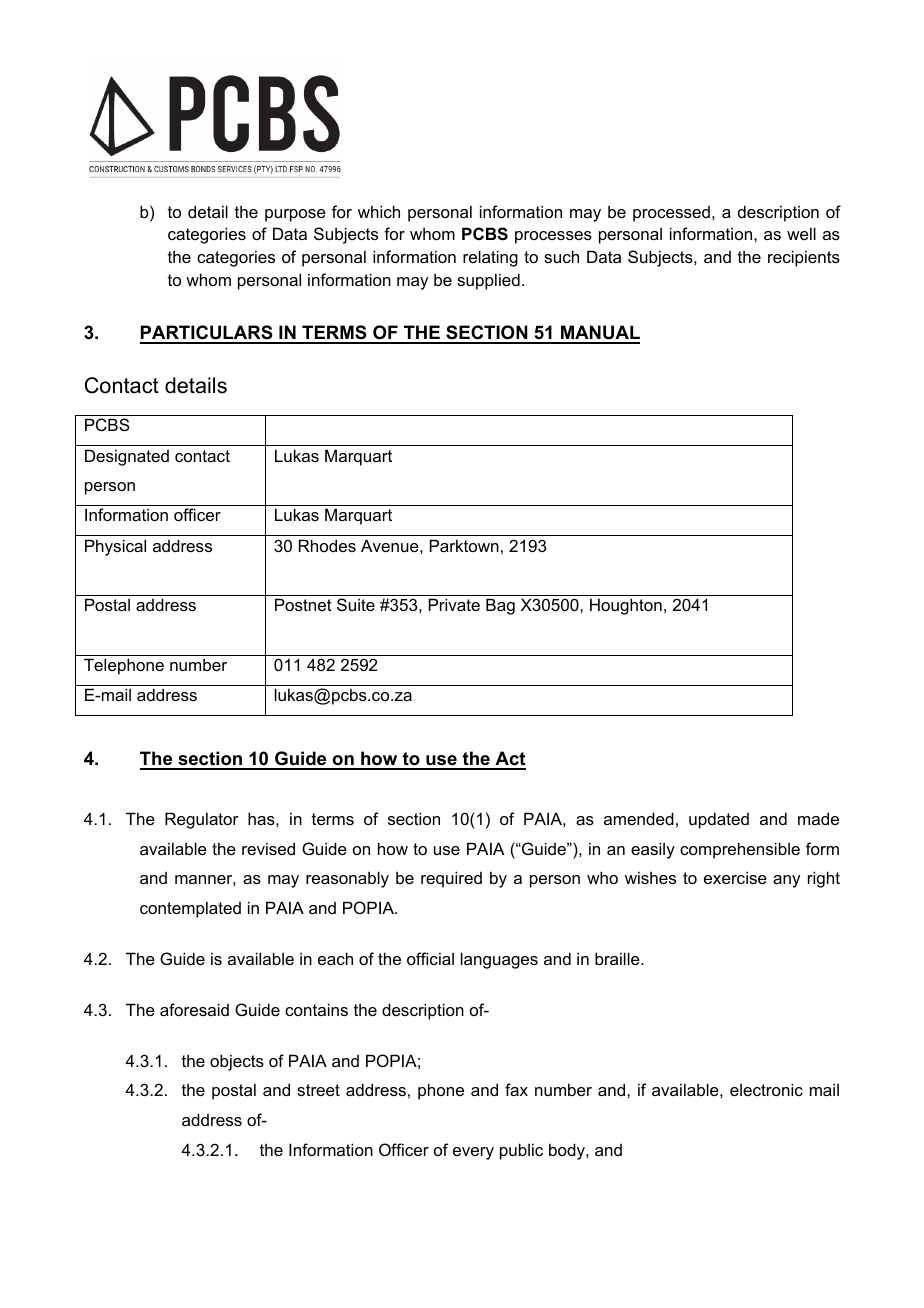 The height and width of the screenshot is (1308, 924). What do you see at coordinates (237, 1062) in the screenshot?
I see `objects` at bounding box center [237, 1062].
